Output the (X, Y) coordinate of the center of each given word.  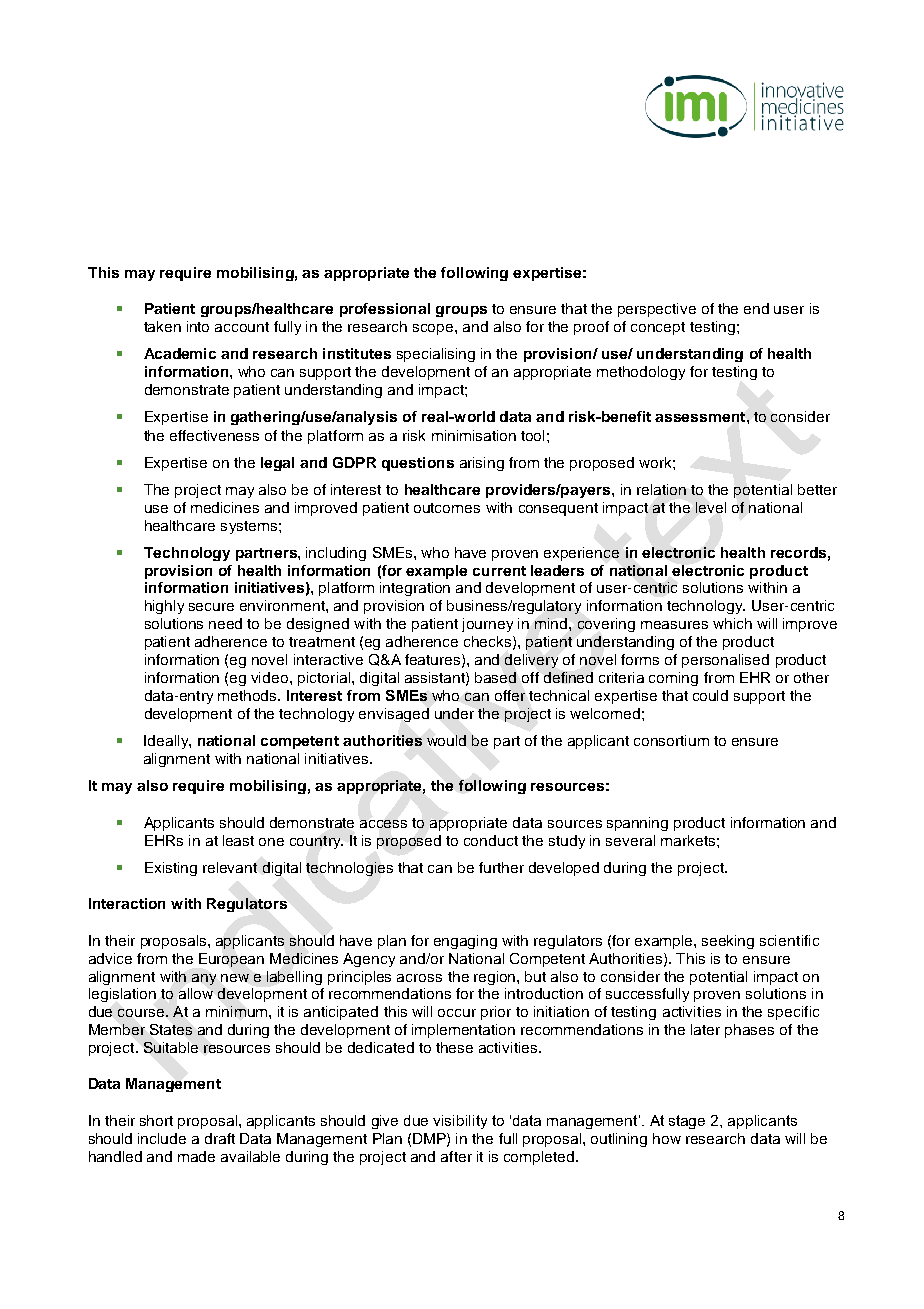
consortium (671, 740)
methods (248, 695)
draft (220, 1138)
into (198, 326)
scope (434, 329)
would (446, 740)
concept (658, 328)
